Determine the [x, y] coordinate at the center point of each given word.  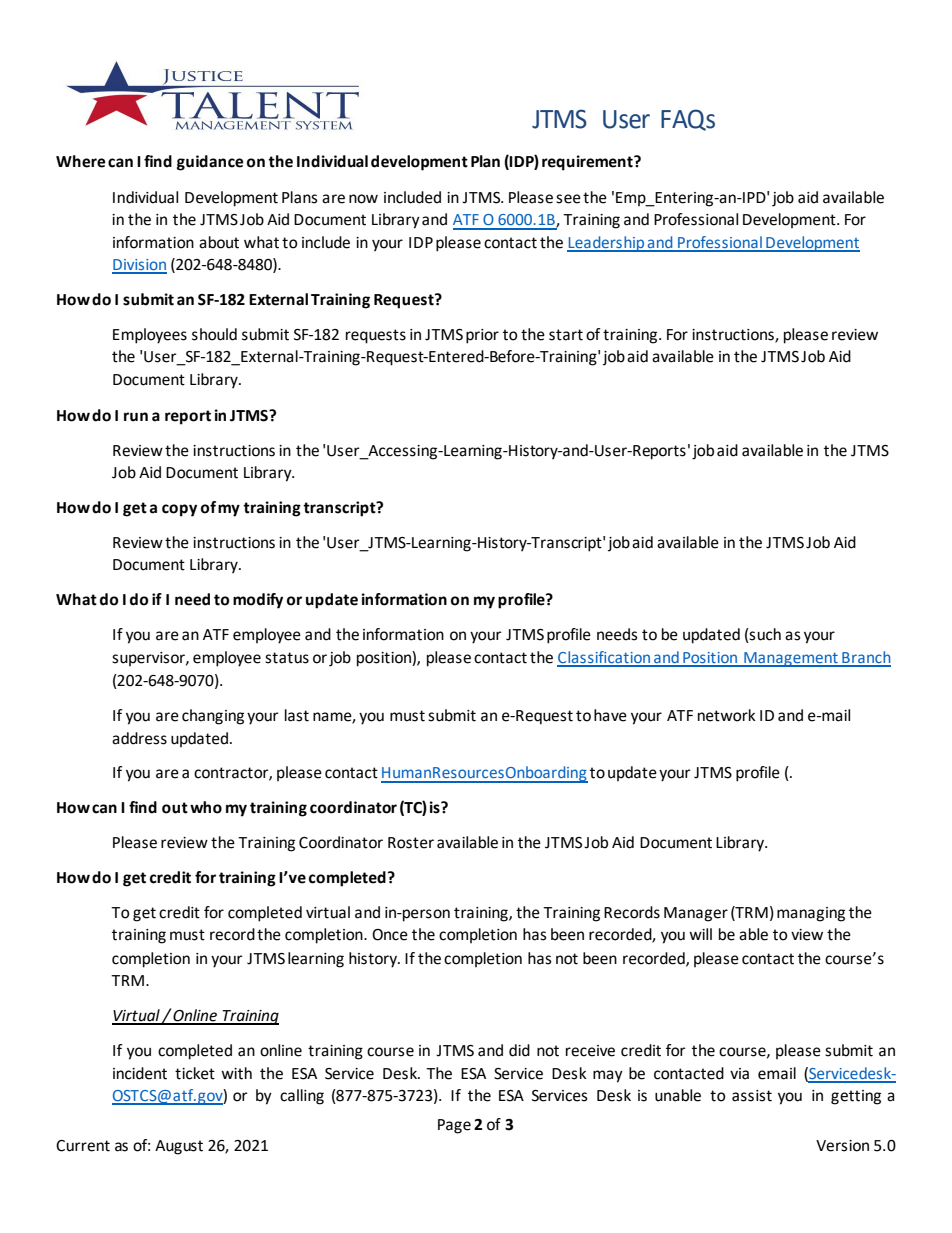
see [568, 199]
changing [213, 717]
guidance [210, 163]
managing [811, 914]
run [136, 417]
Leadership [607, 244]
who [206, 807]
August [179, 1147]
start [566, 335]
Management [791, 659]
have [610, 715]
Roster [411, 843]
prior [482, 336]
